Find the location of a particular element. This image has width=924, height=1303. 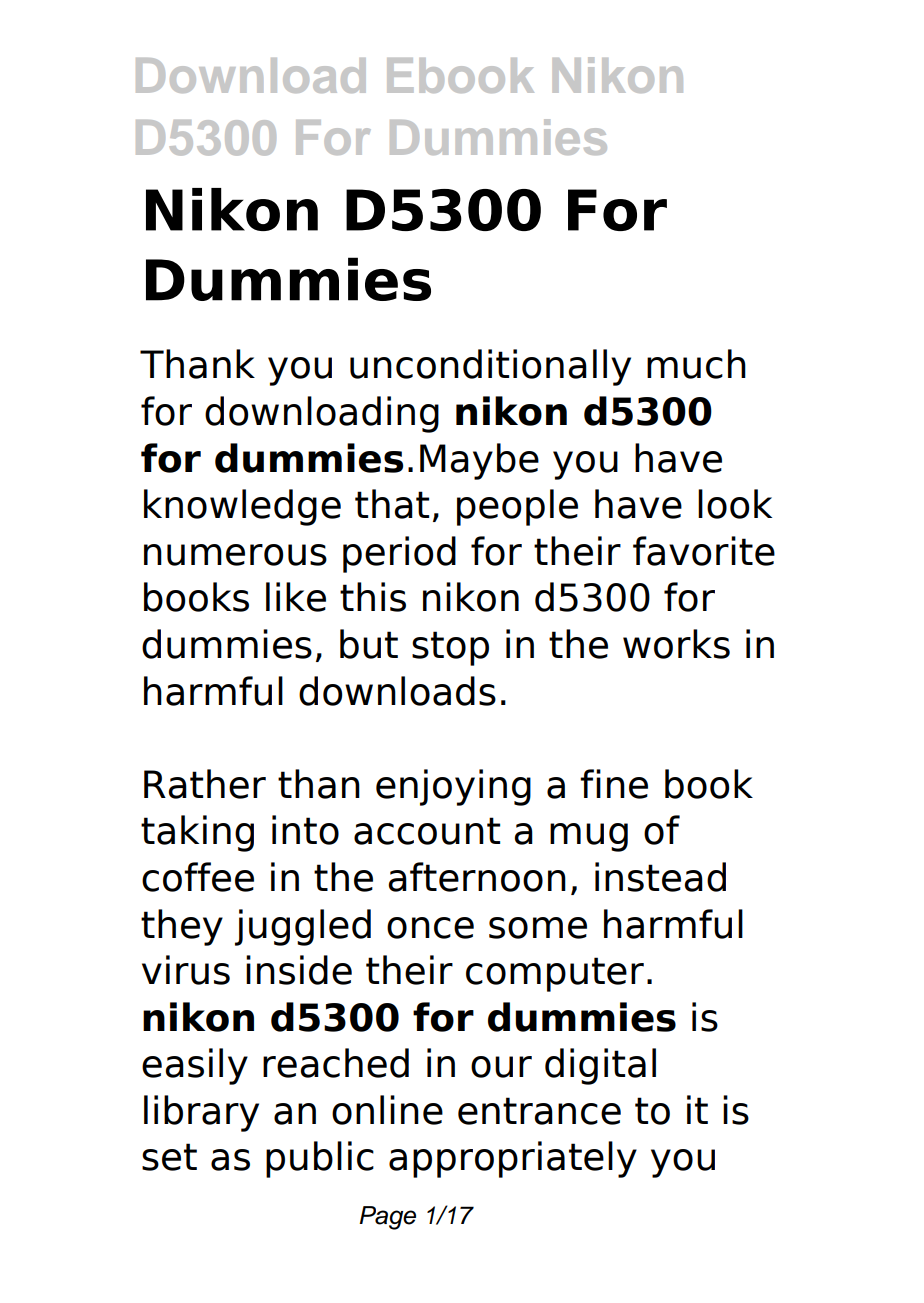

enjoying is located at coordinates (453, 787).
